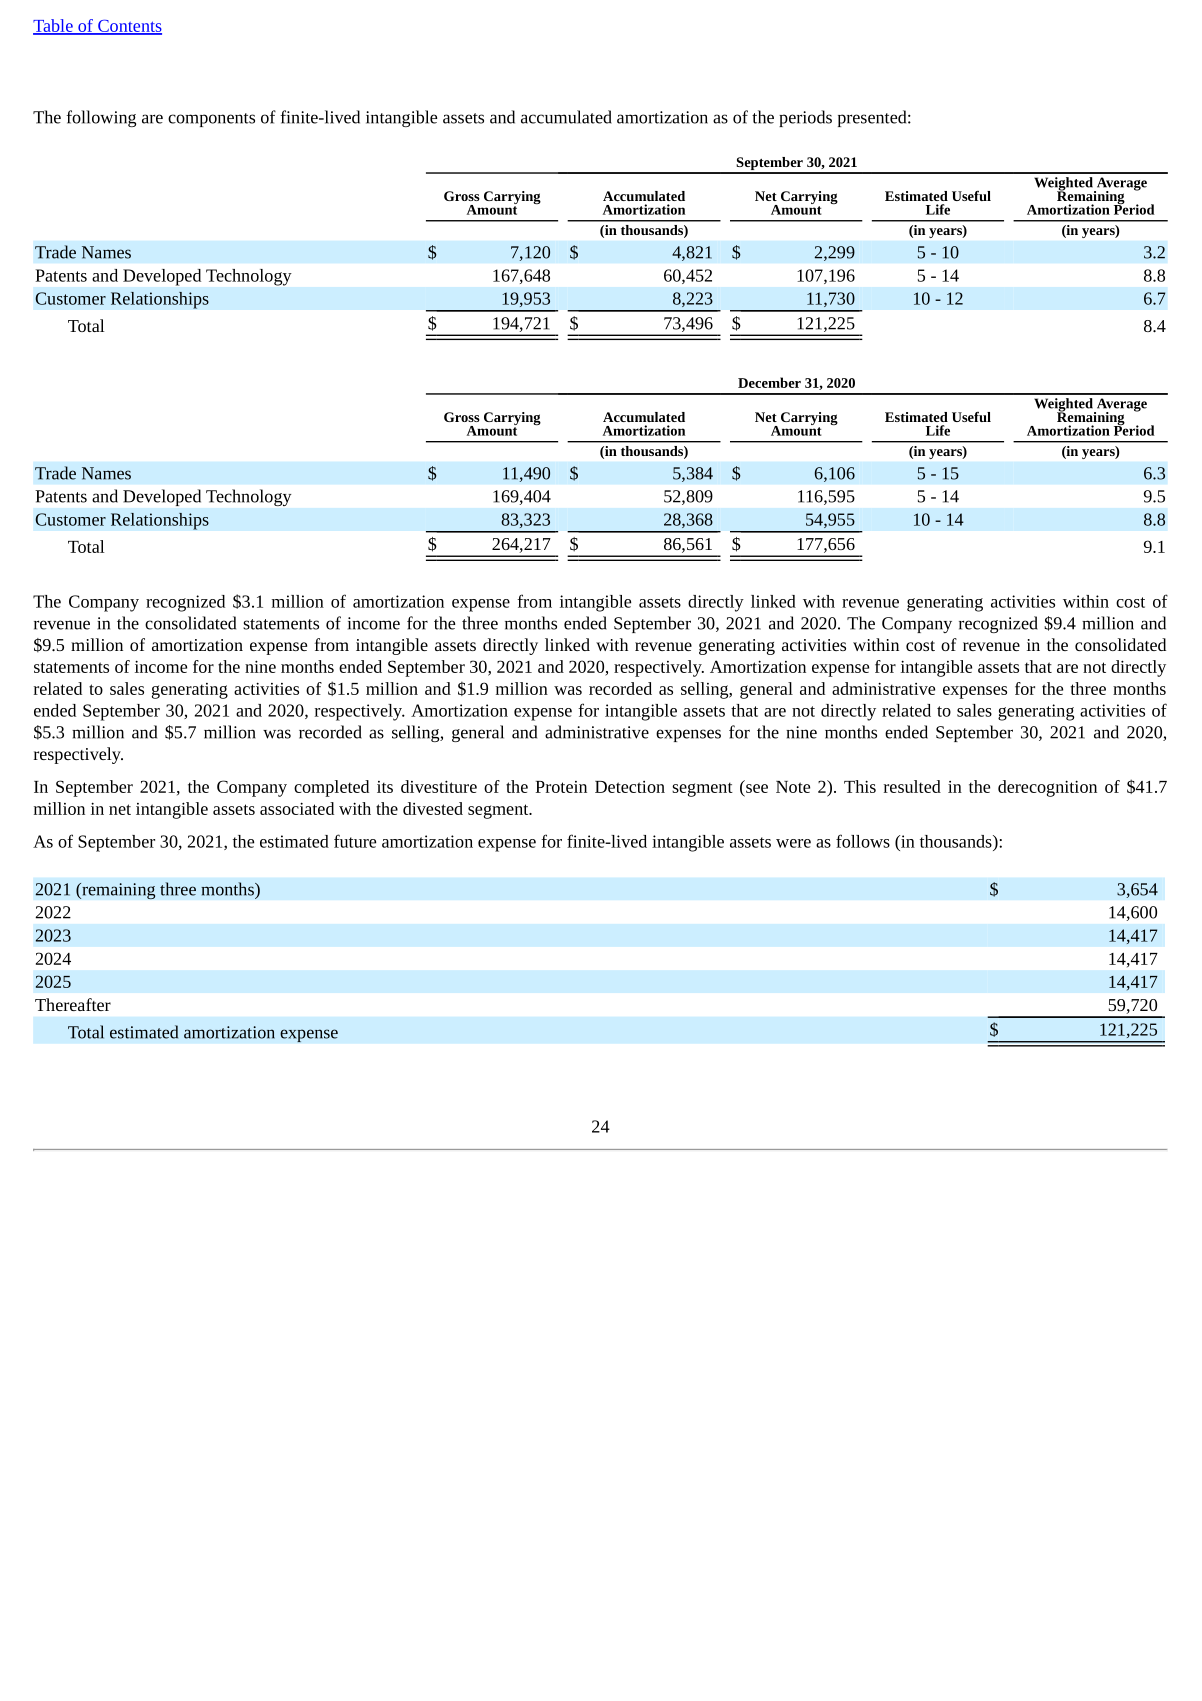 The height and width of the screenshot is (1701, 1202). Describe the element at coordinates (211, 120) in the screenshot. I see `components` at that location.
